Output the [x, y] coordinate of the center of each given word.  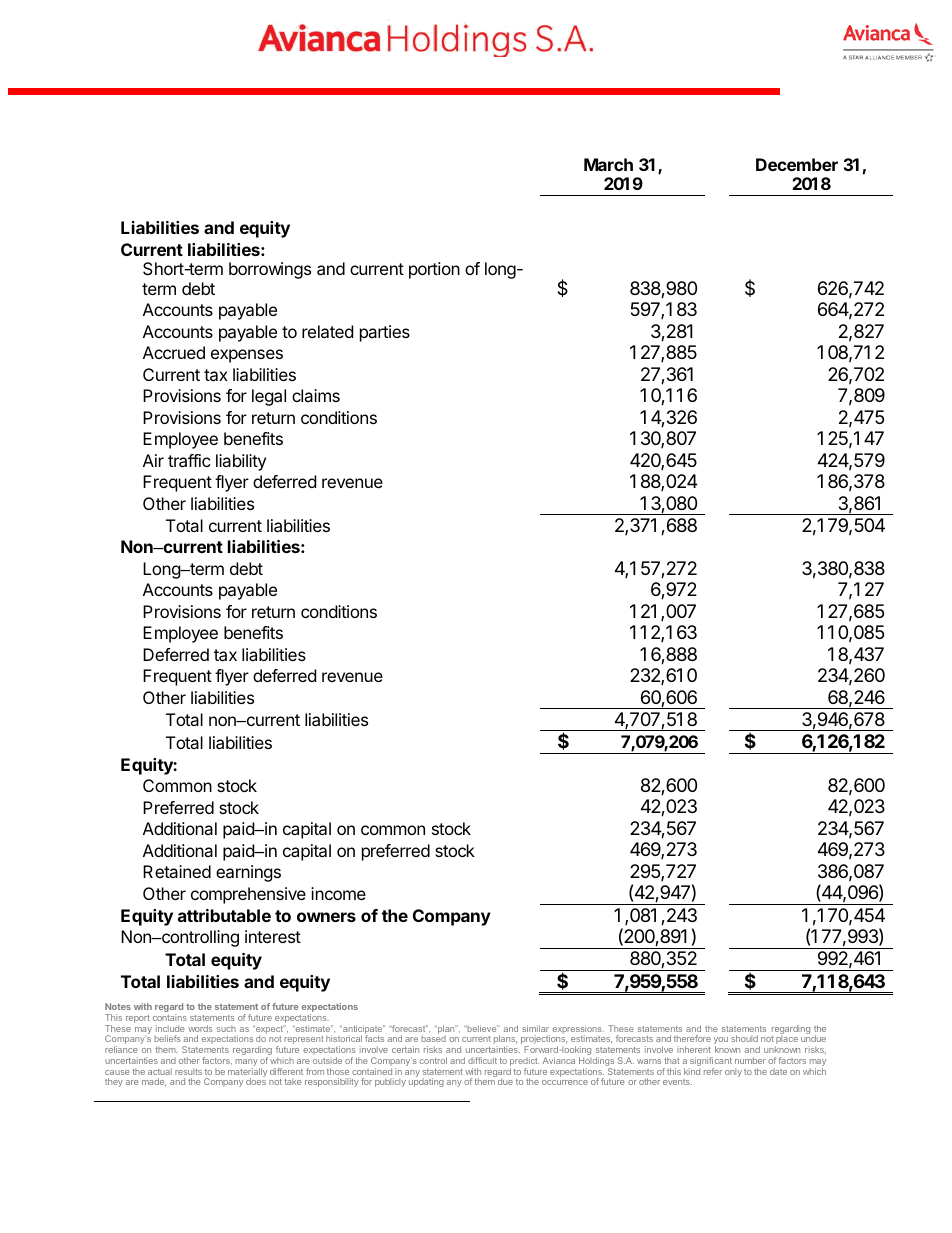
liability [241, 462]
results [188, 1071]
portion [434, 270]
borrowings [270, 270]
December [797, 164]
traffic [189, 460]
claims [316, 395]
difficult [482, 1060]
